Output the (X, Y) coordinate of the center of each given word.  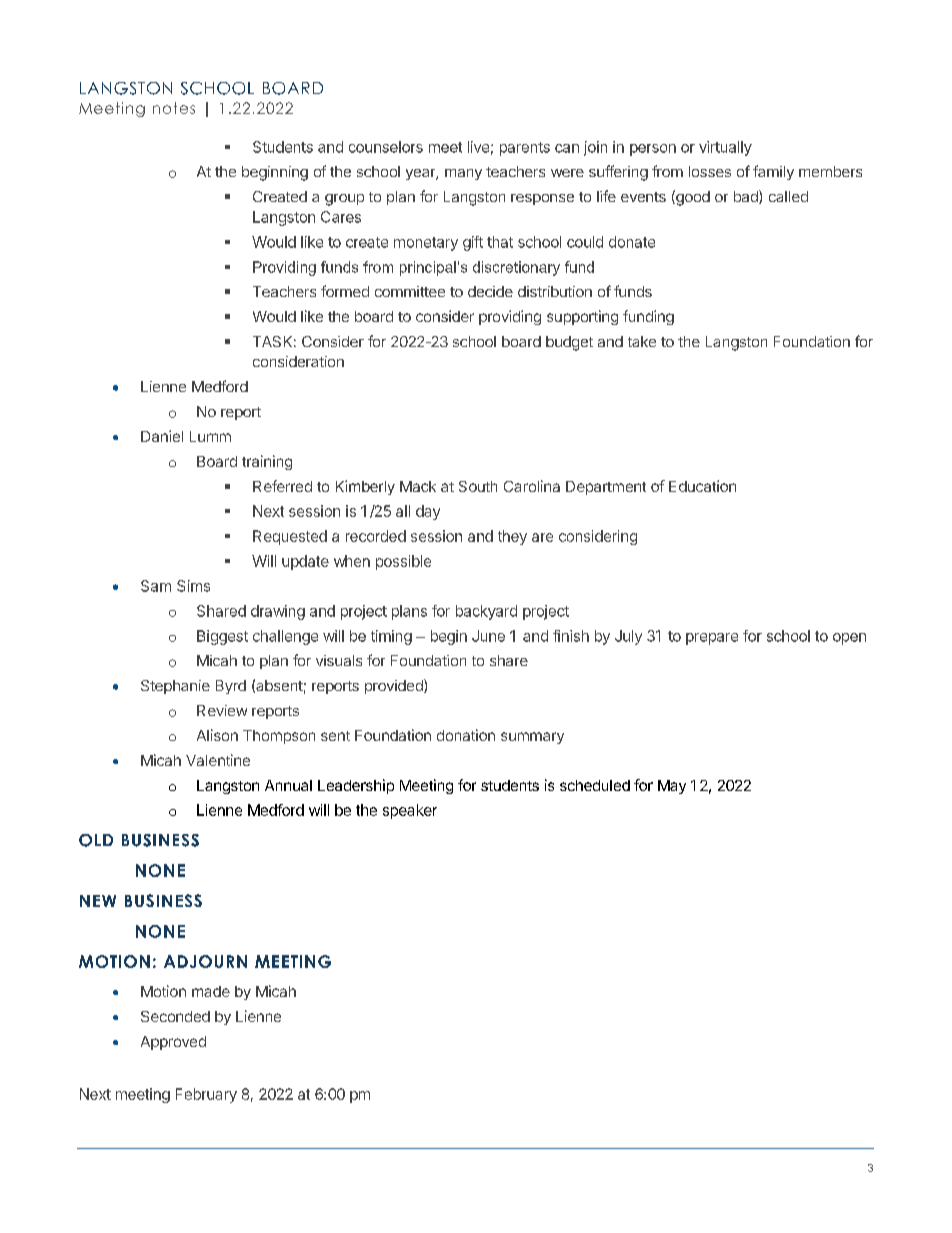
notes (174, 108)
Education (702, 486)
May (672, 787)
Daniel (162, 436)
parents (525, 149)
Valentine (218, 760)
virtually (725, 148)
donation (466, 735)
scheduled (595, 785)
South (478, 486)
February (206, 1095)
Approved (173, 1043)
